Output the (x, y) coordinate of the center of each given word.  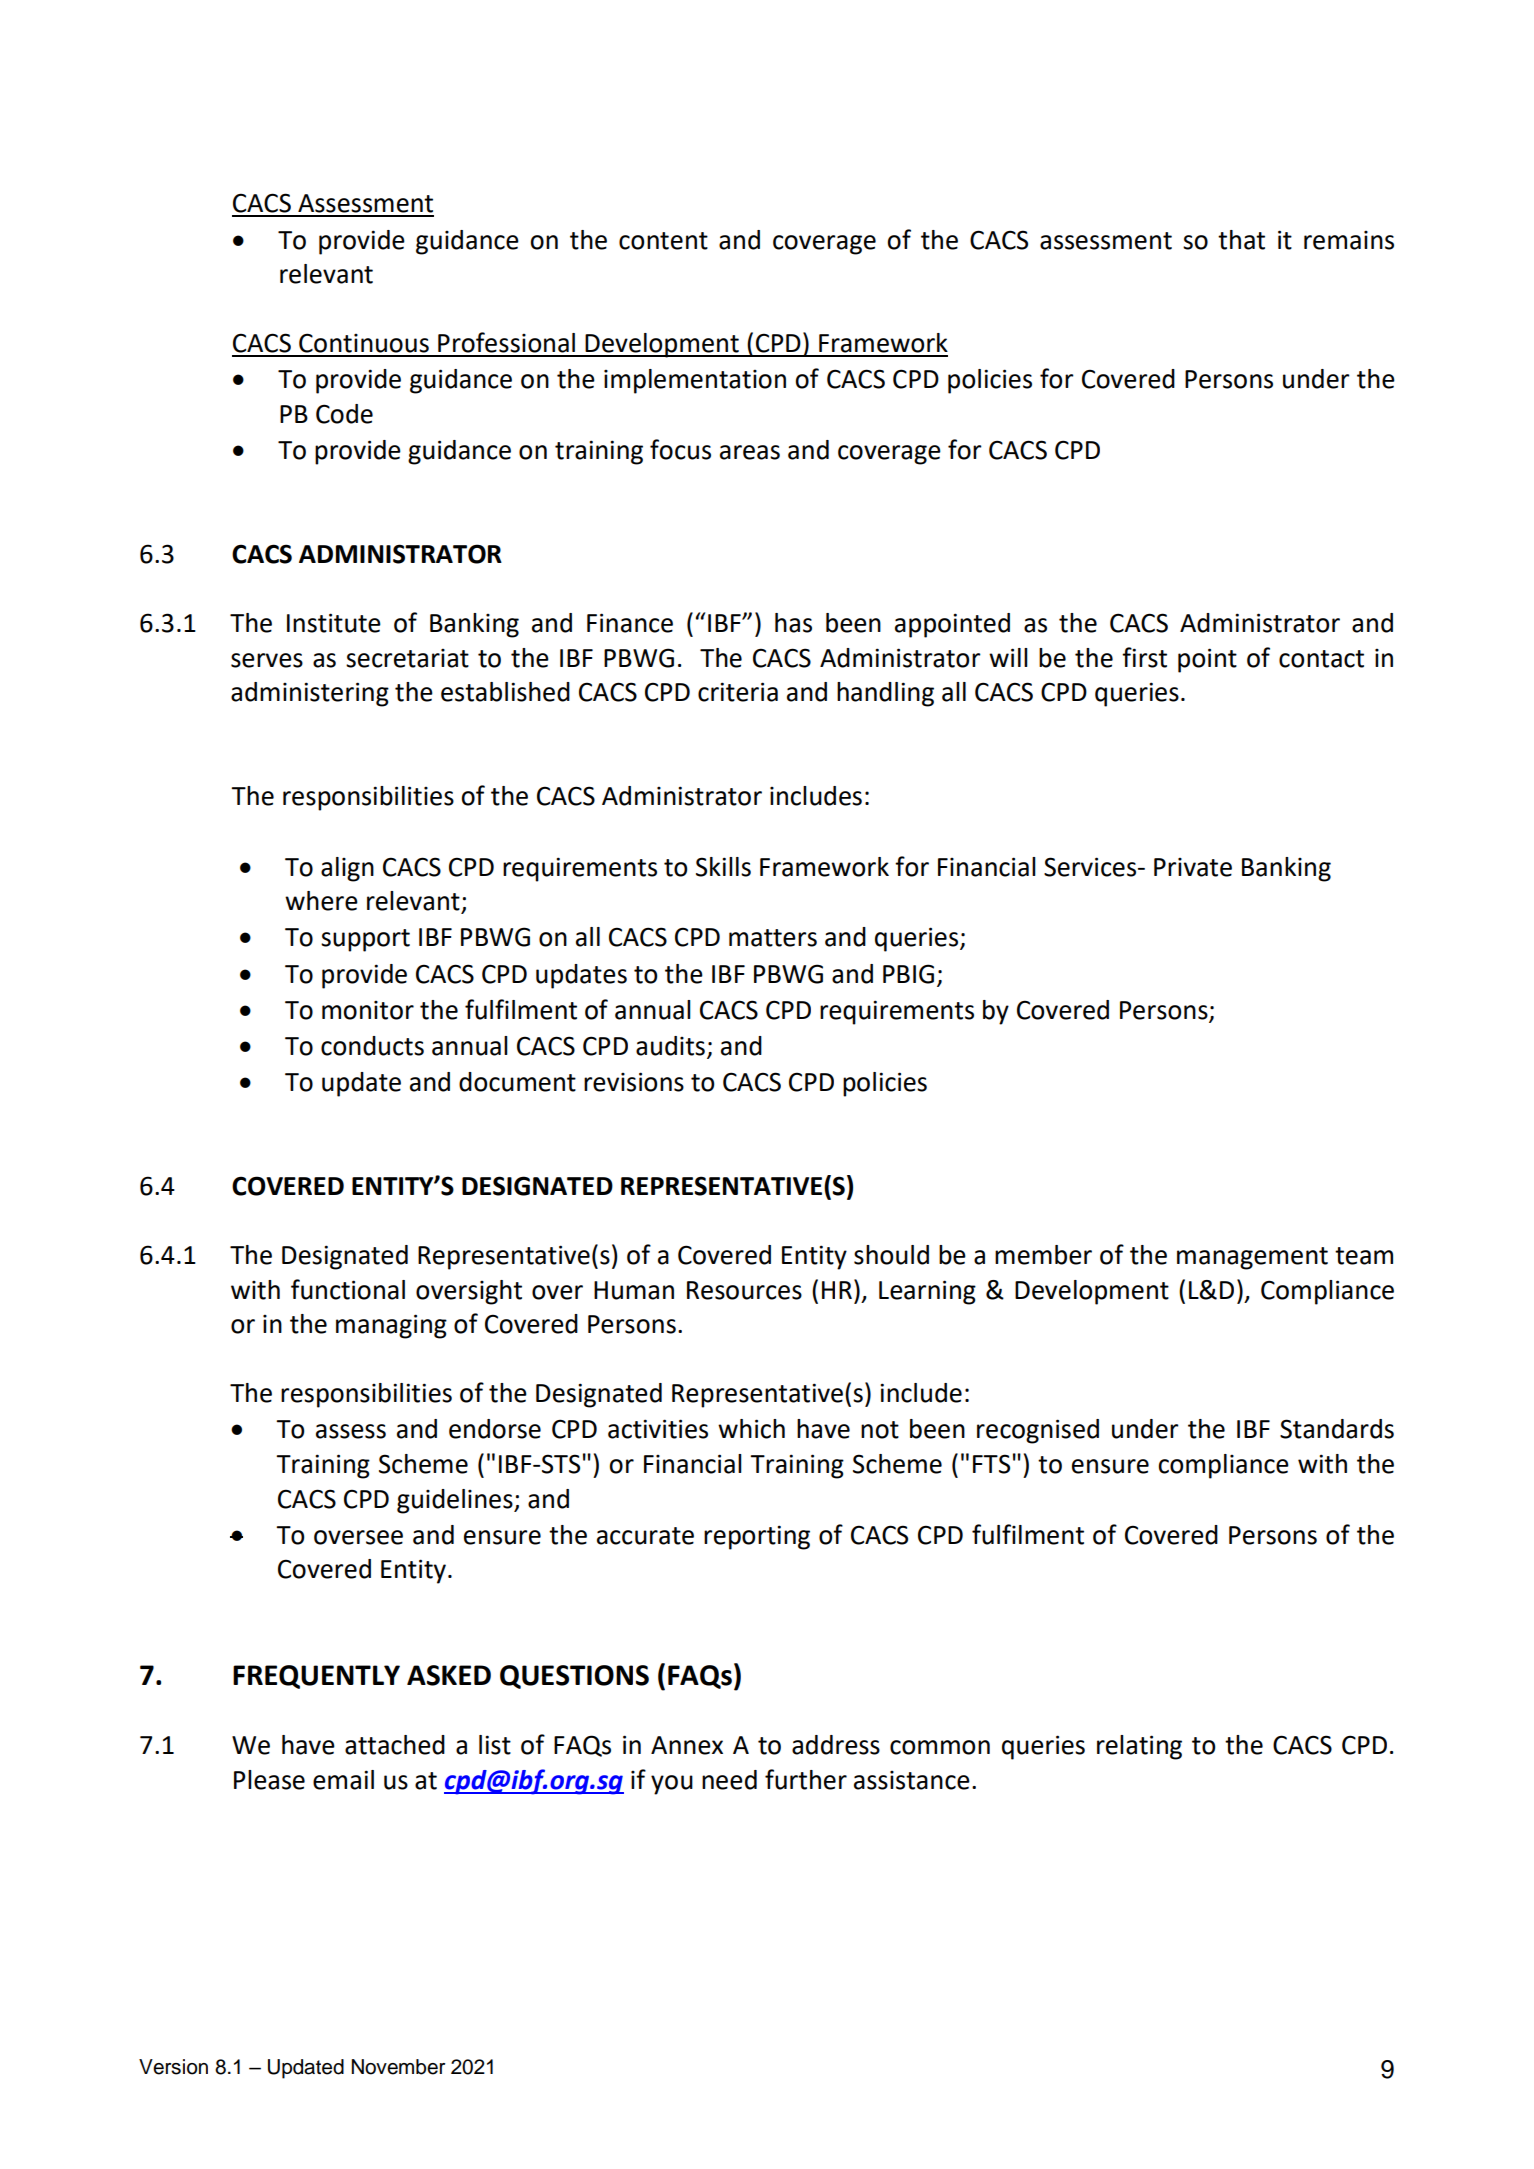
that (1241, 240)
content (663, 241)
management (1252, 1258)
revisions (634, 1082)
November (398, 2067)
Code (344, 414)
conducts (372, 1046)
